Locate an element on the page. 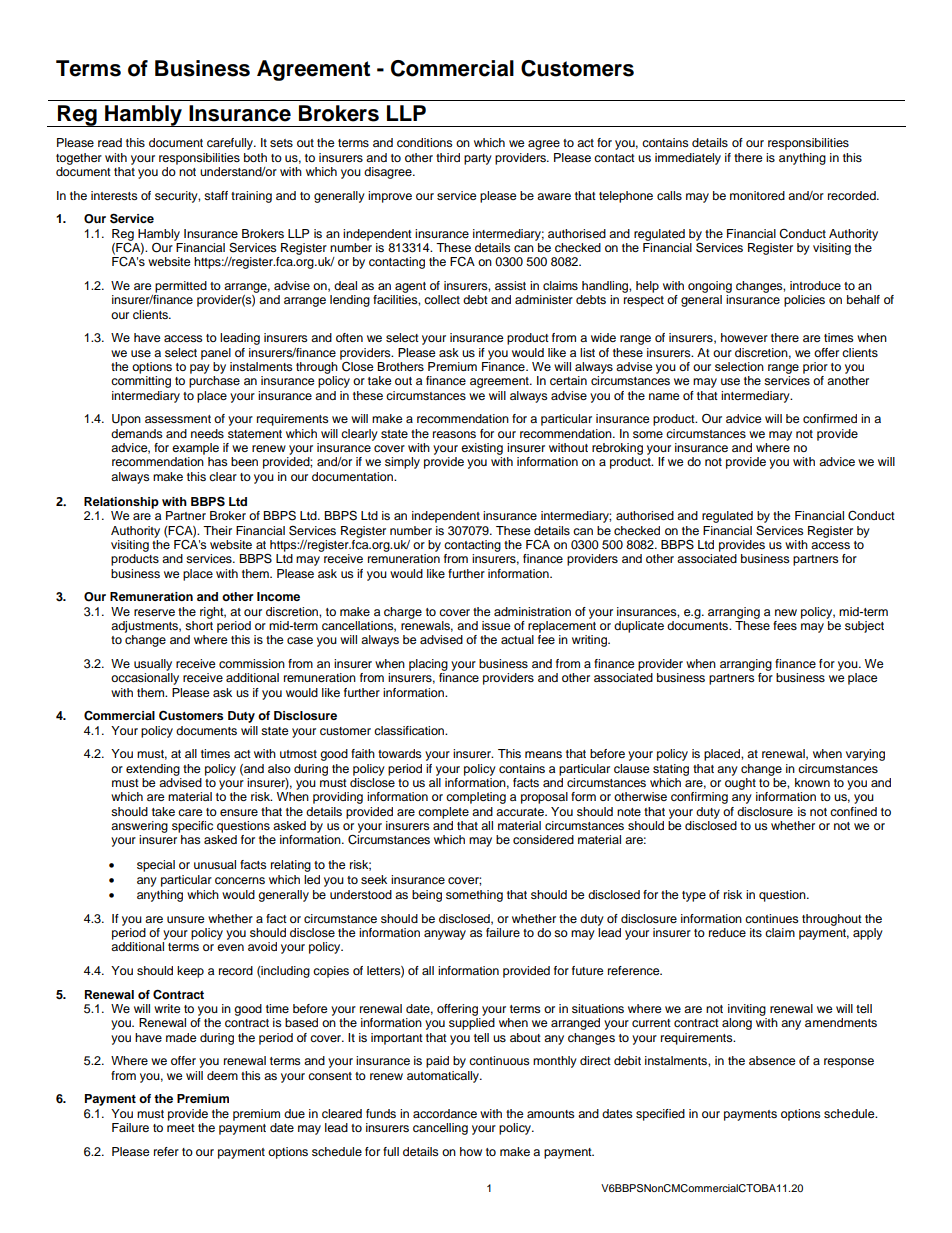 This page has width=952, height=1233. staff is located at coordinates (216, 195).
